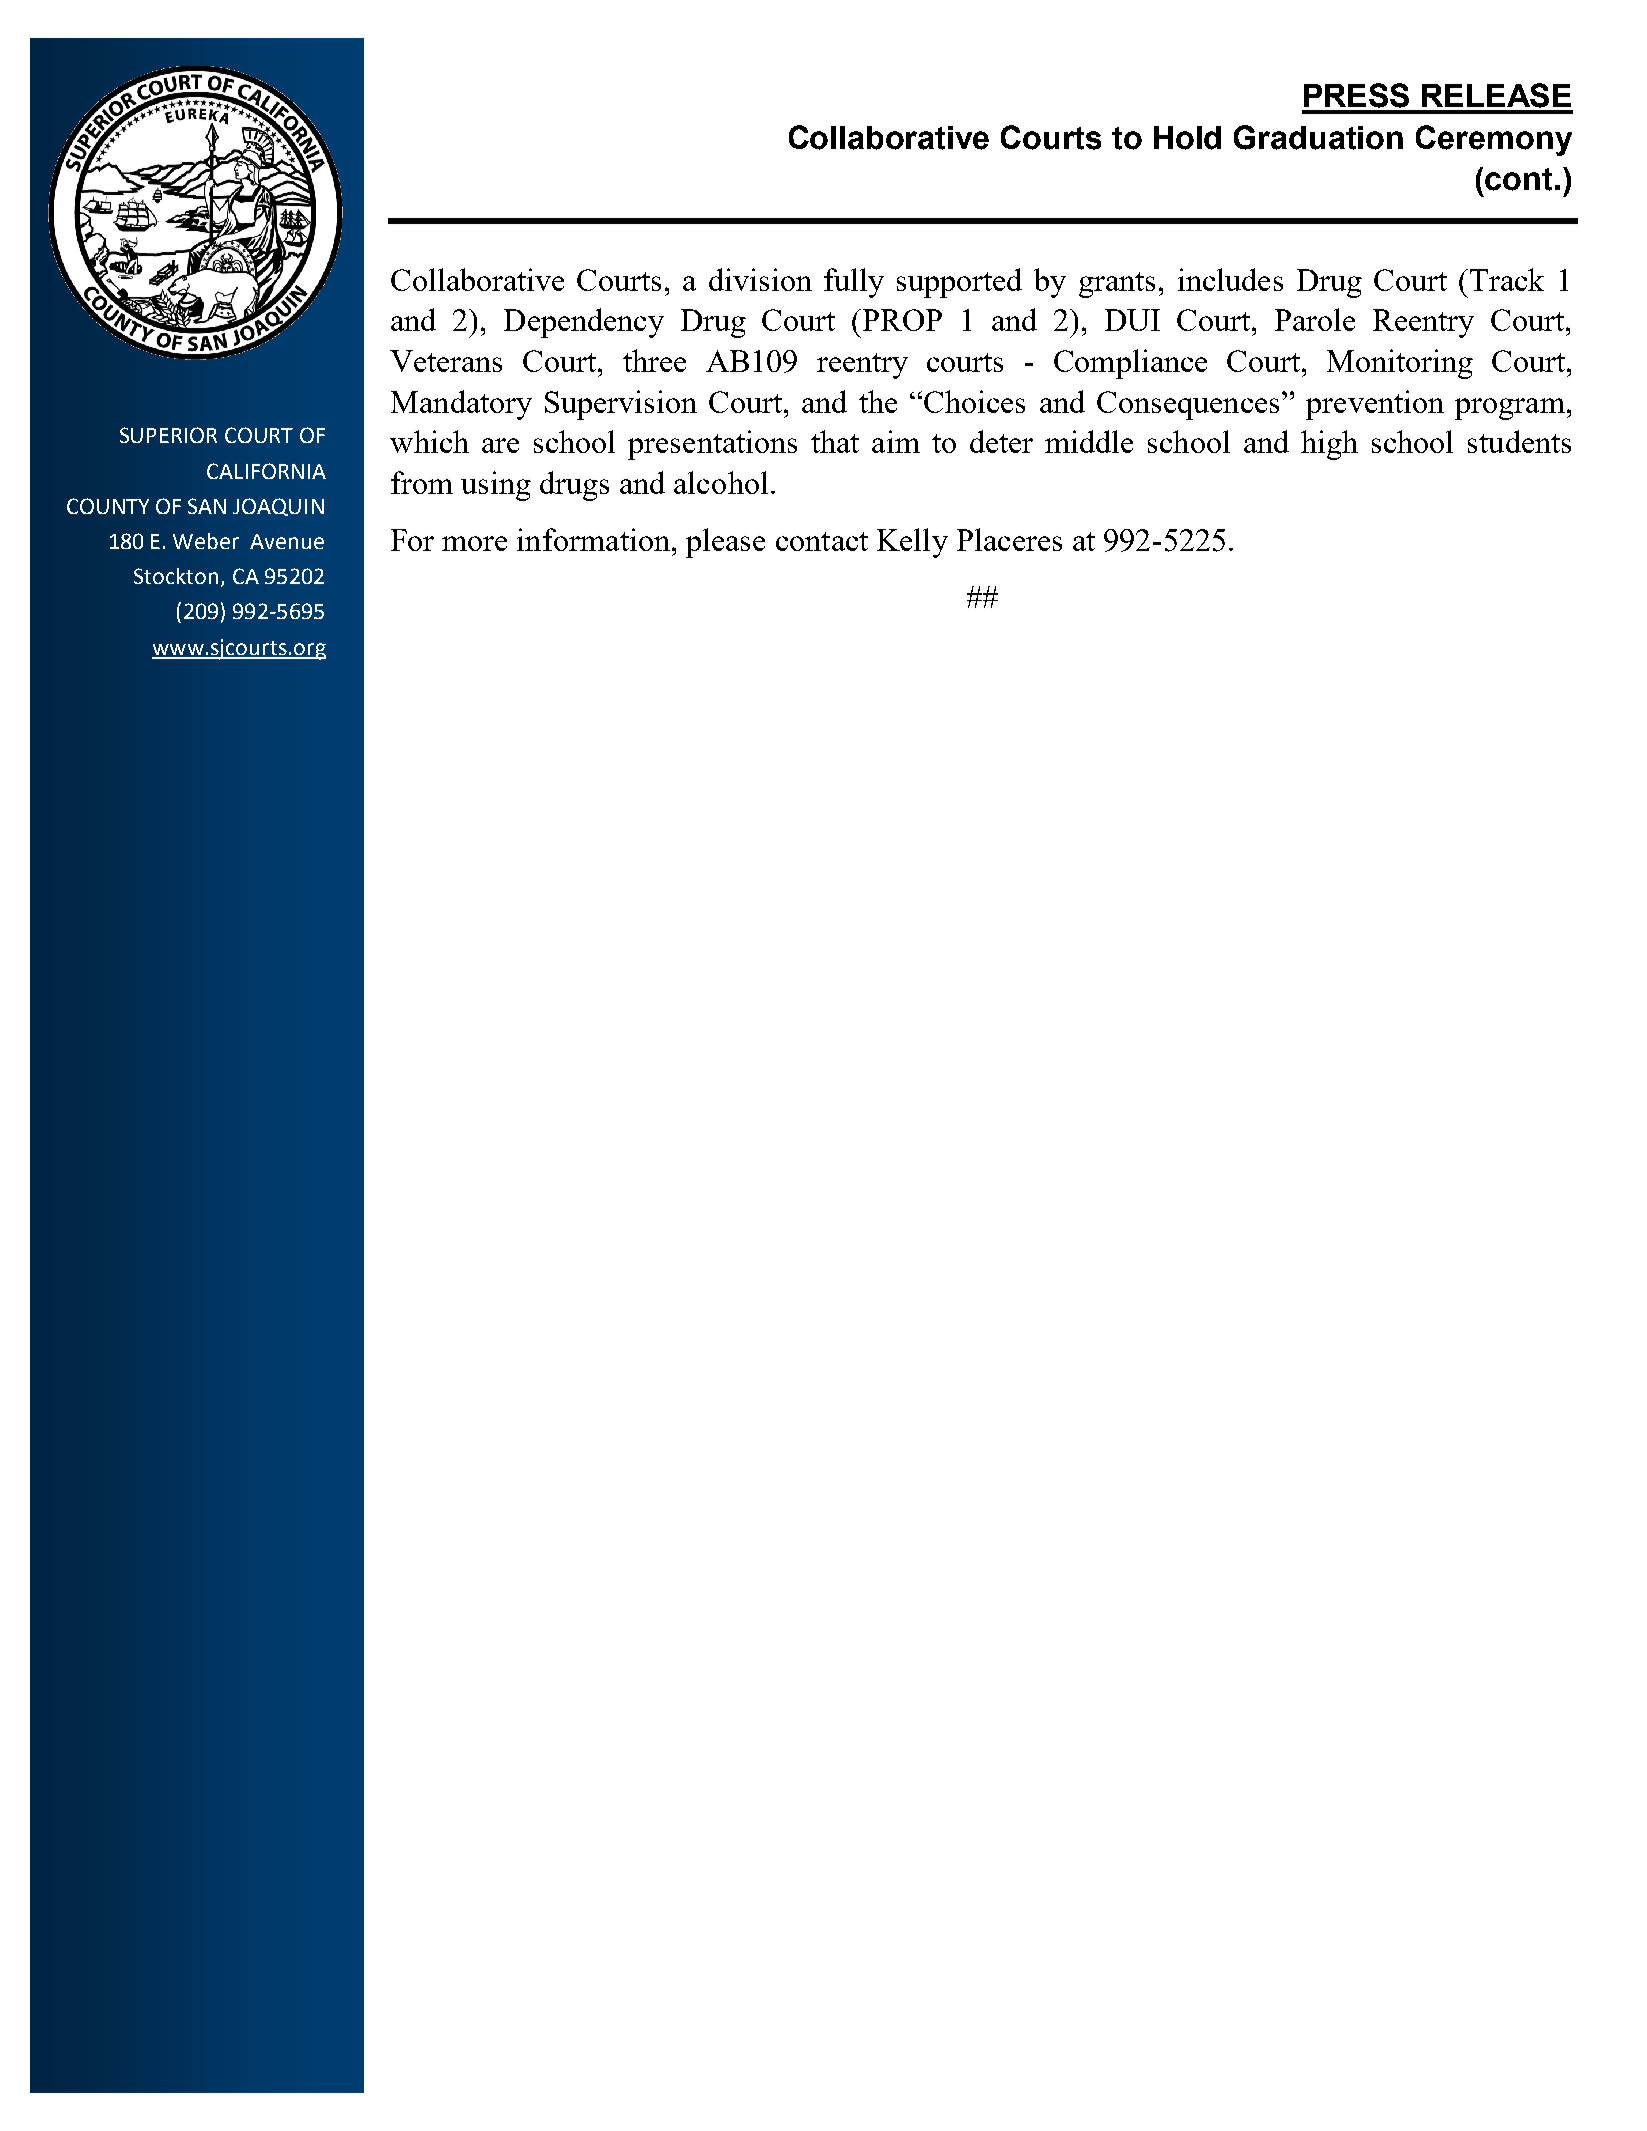 The image size is (1647, 2131). What do you see at coordinates (835, 441) in the image?
I see `that` at bounding box center [835, 441].
